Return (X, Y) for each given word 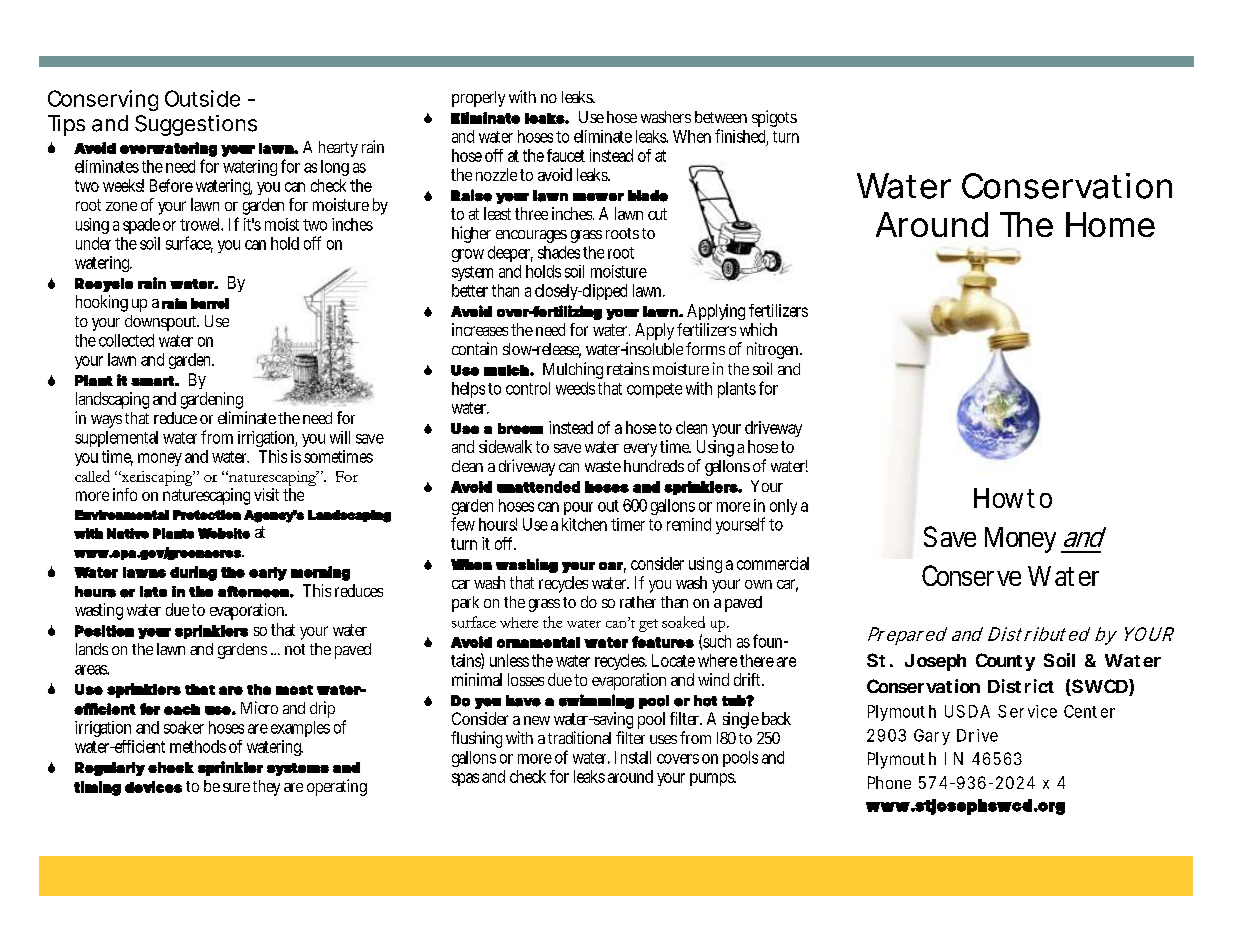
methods (198, 746)
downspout (162, 323)
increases (480, 329)
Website (224, 533)
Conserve (971, 575)
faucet (566, 155)
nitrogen (774, 350)
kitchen (584, 524)
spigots (774, 118)
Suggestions (196, 125)
